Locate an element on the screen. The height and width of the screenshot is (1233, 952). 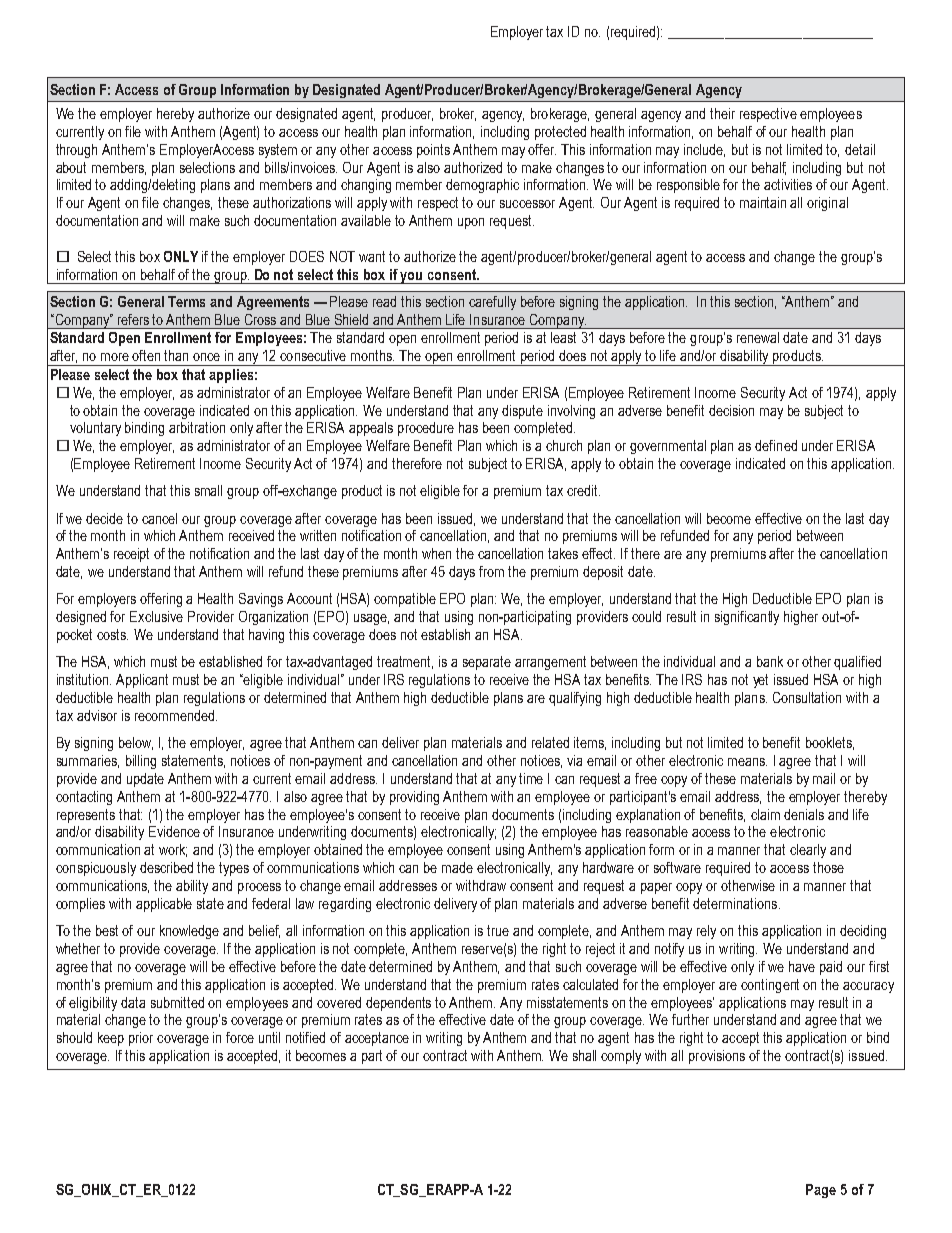
activities is located at coordinates (788, 184).
